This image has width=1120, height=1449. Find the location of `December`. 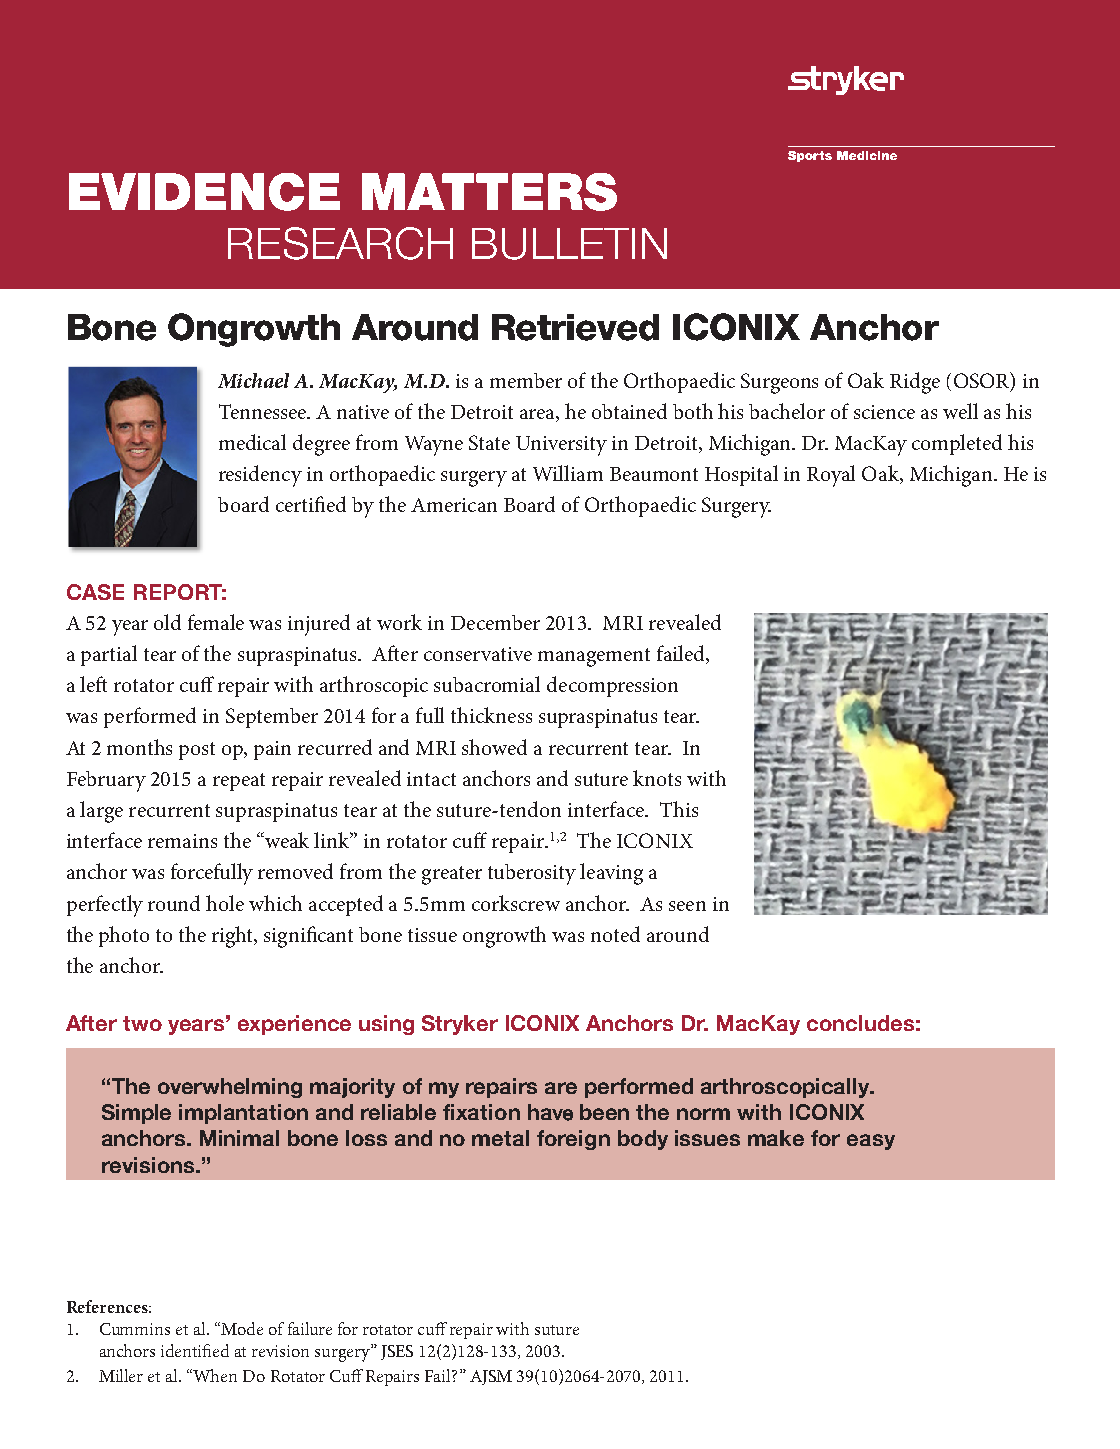

December is located at coordinates (495, 622).
